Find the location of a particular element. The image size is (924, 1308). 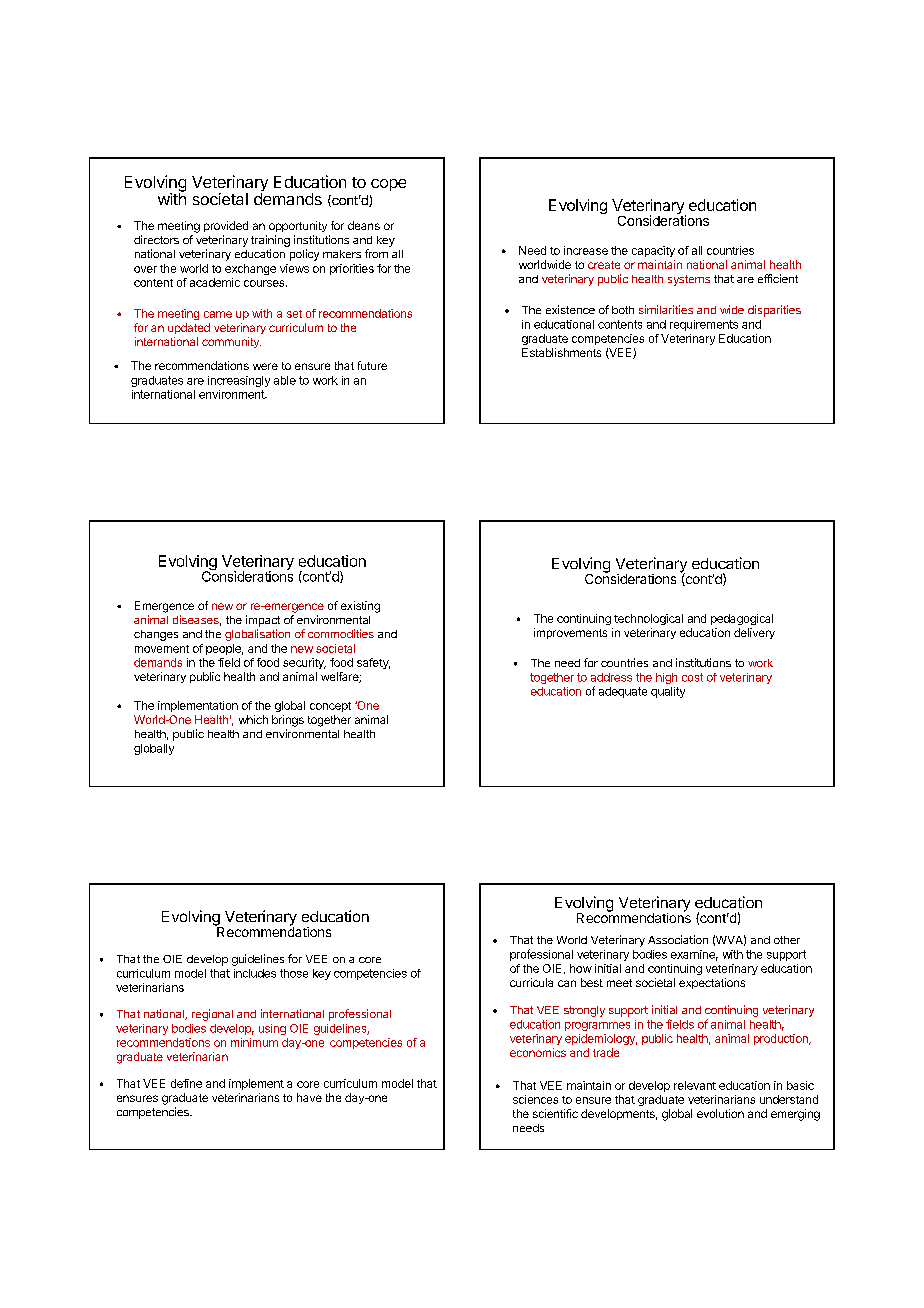

pedagogical is located at coordinates (742, 619).
